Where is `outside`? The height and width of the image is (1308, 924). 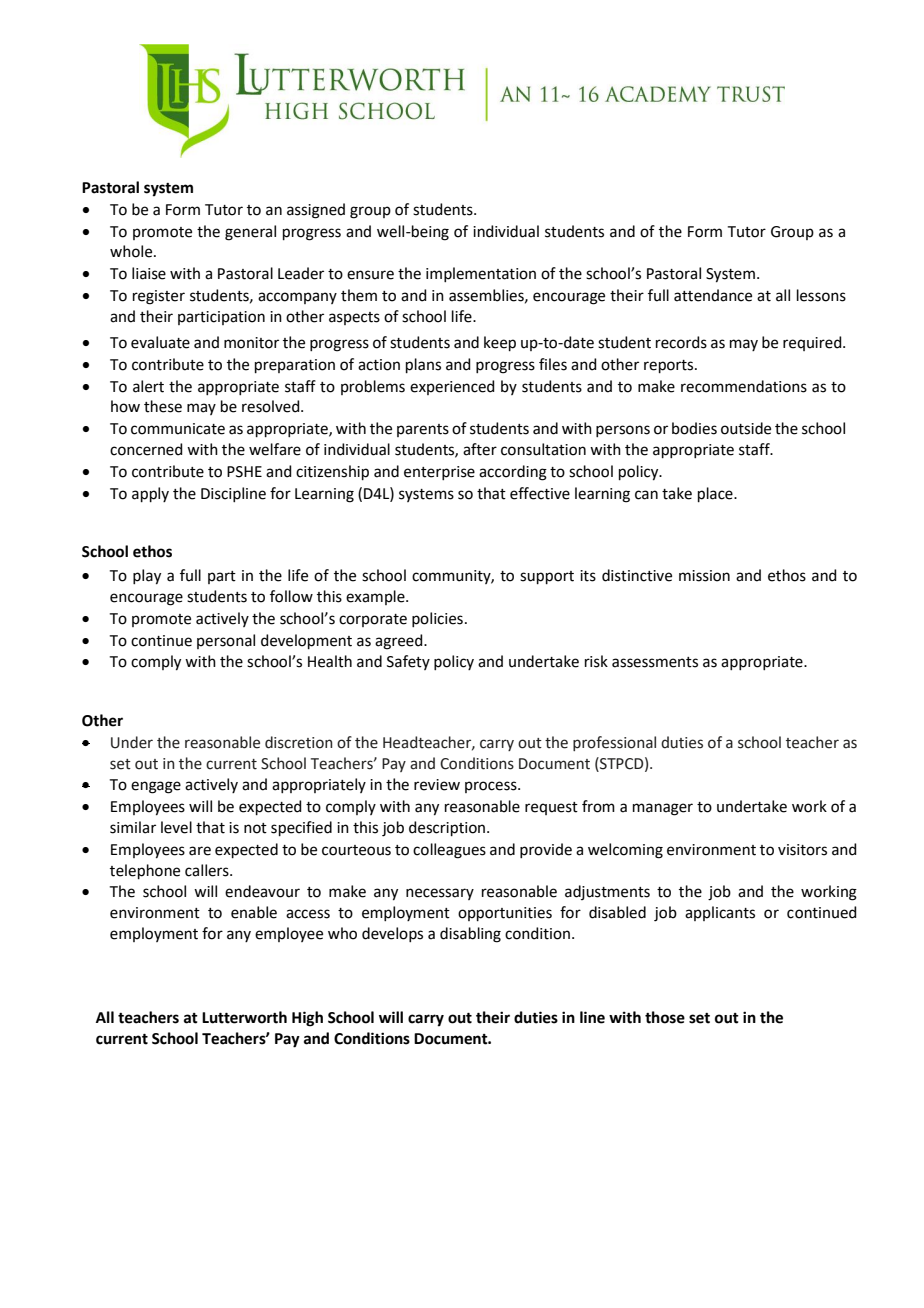
outside is located at coordinates (746, 428).
